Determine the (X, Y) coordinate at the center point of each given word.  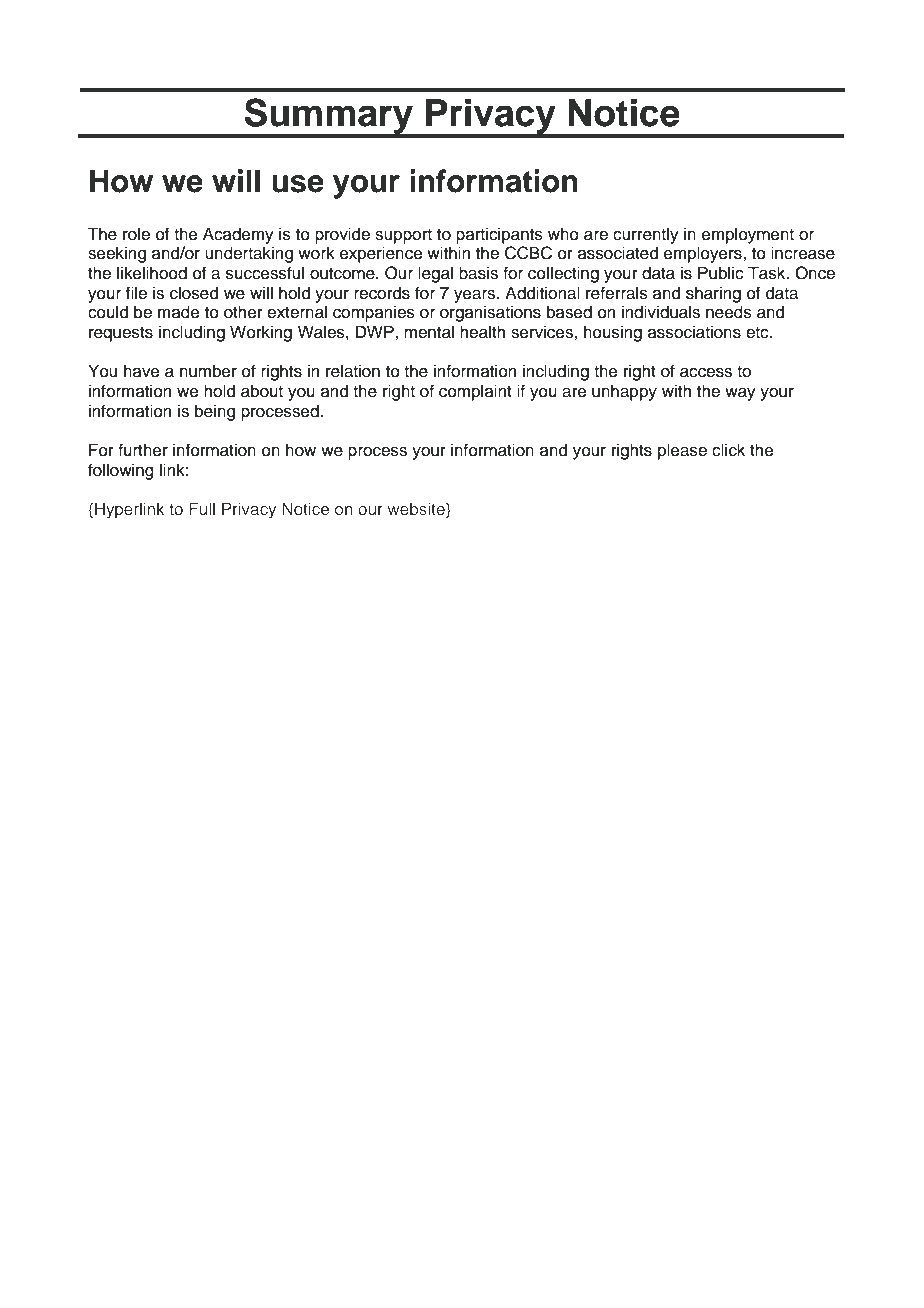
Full (202, 508)
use (298, 184)
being (215, 412)
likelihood (152, 273)
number (208, 371)
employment (748, 235)
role (136, 234)
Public (721, 273)
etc (758, 333)
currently (646, 235)
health (482, 332)
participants (499, 235)
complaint (475, 392)
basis (478, 273)
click (728, 450)
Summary (329, 117)
